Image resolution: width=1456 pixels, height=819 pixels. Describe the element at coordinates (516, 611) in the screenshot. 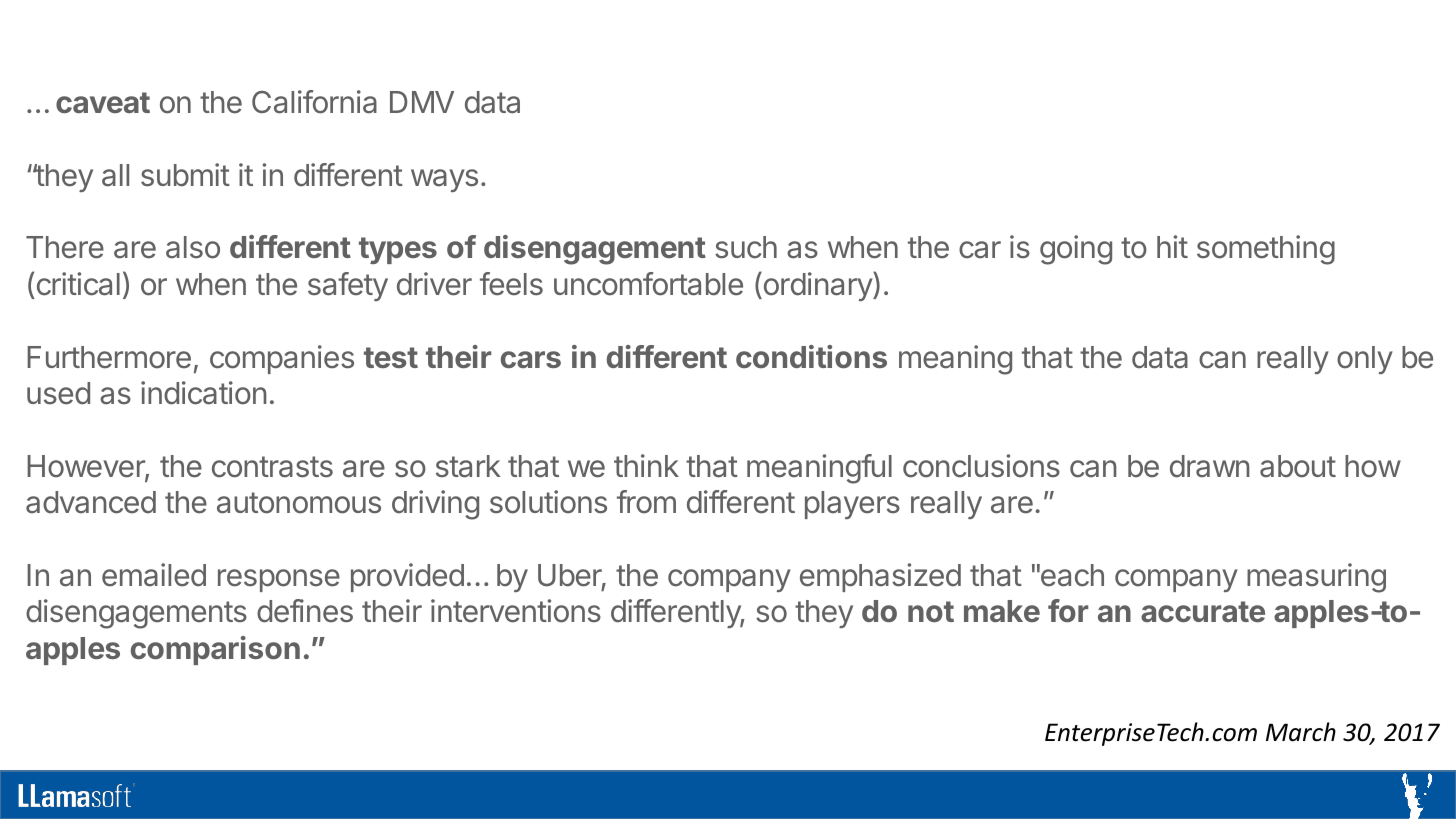

I see `interventions` at that location.
